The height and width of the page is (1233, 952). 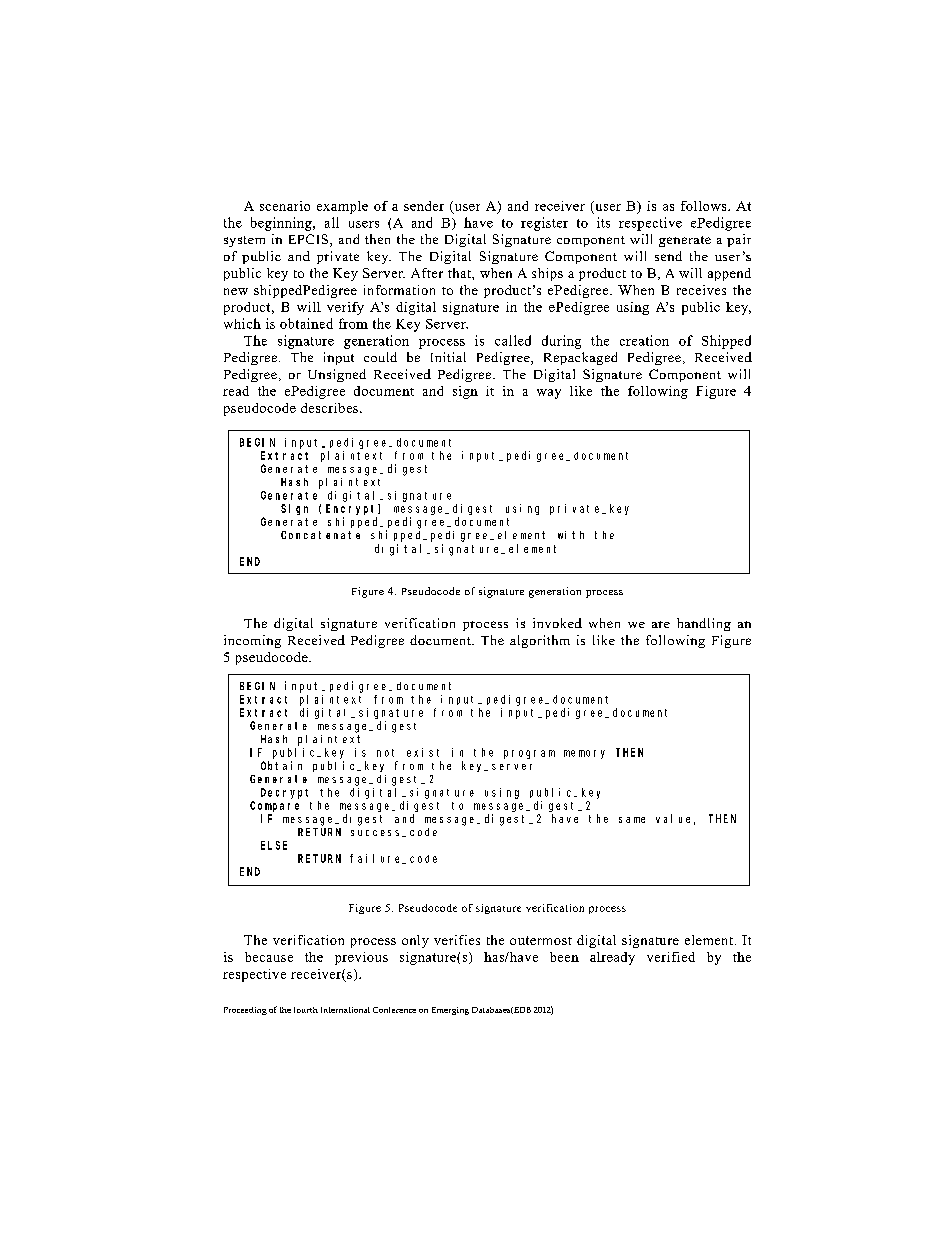 I want to click on scenario, so click(x=285, y=206).
